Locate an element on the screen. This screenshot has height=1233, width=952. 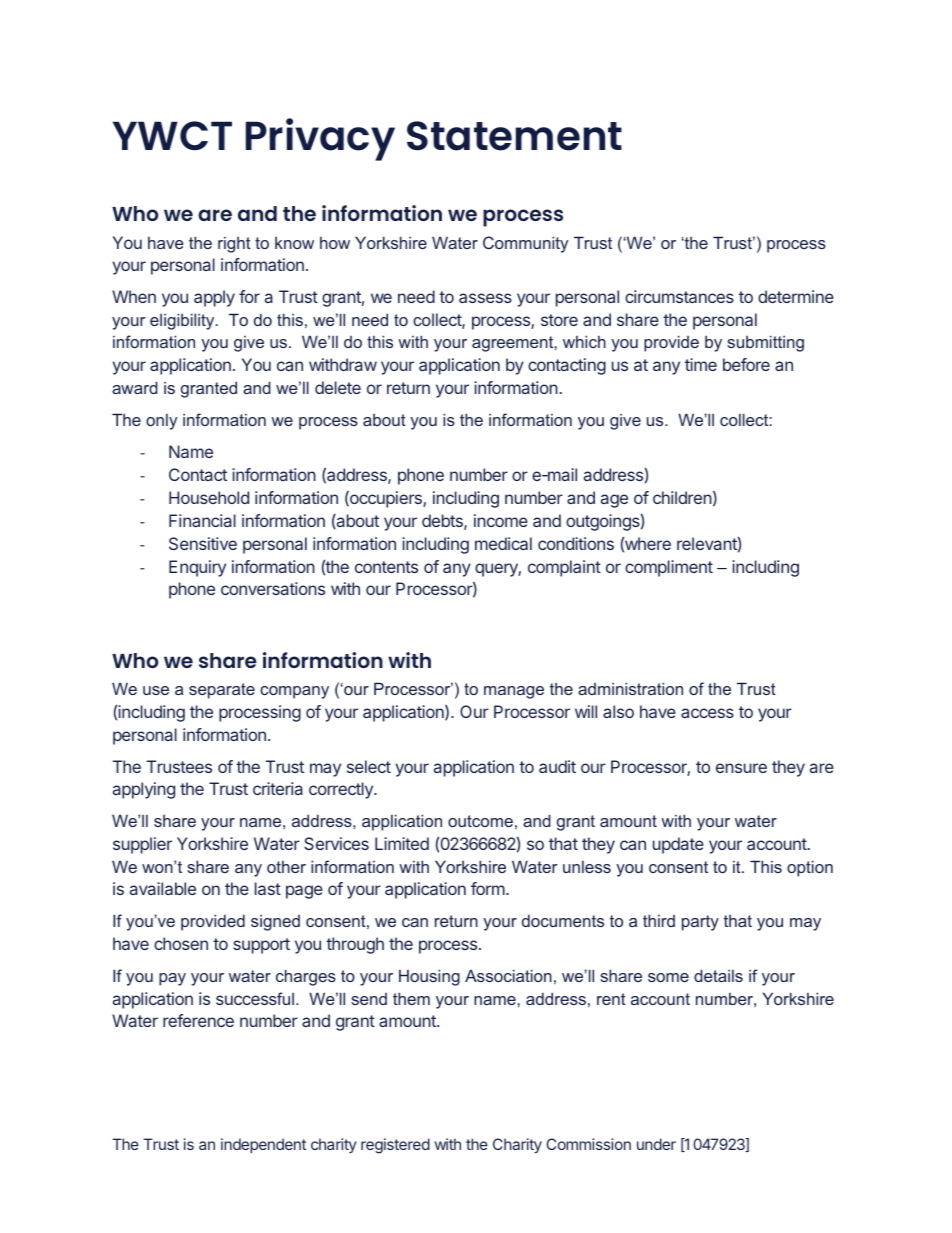
circumstances is located at coordinates (679, 296).
